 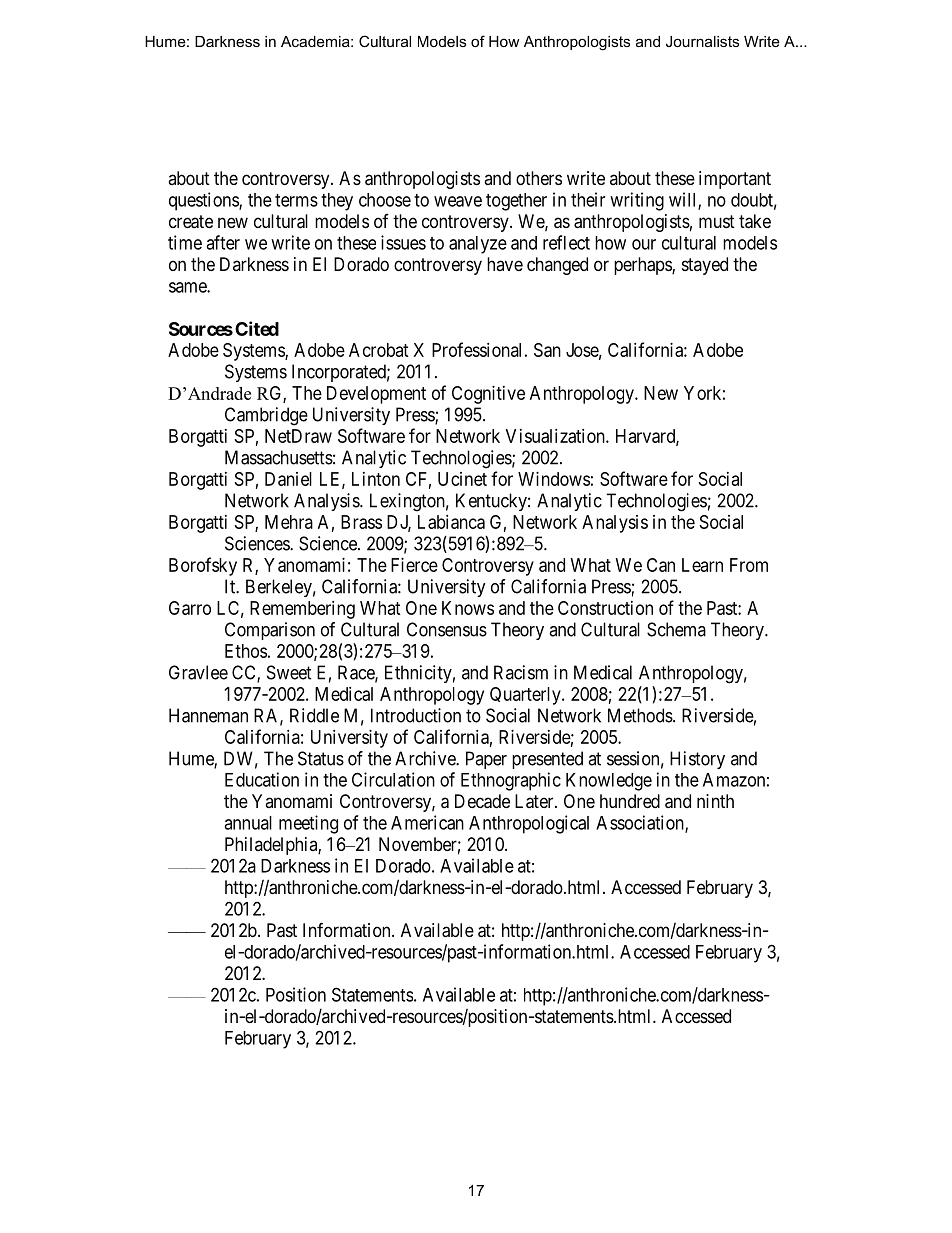 What do you see at coordinates (302, 610) in the screenshot?
I see `Remembering` at bounding box center [302, 610].
